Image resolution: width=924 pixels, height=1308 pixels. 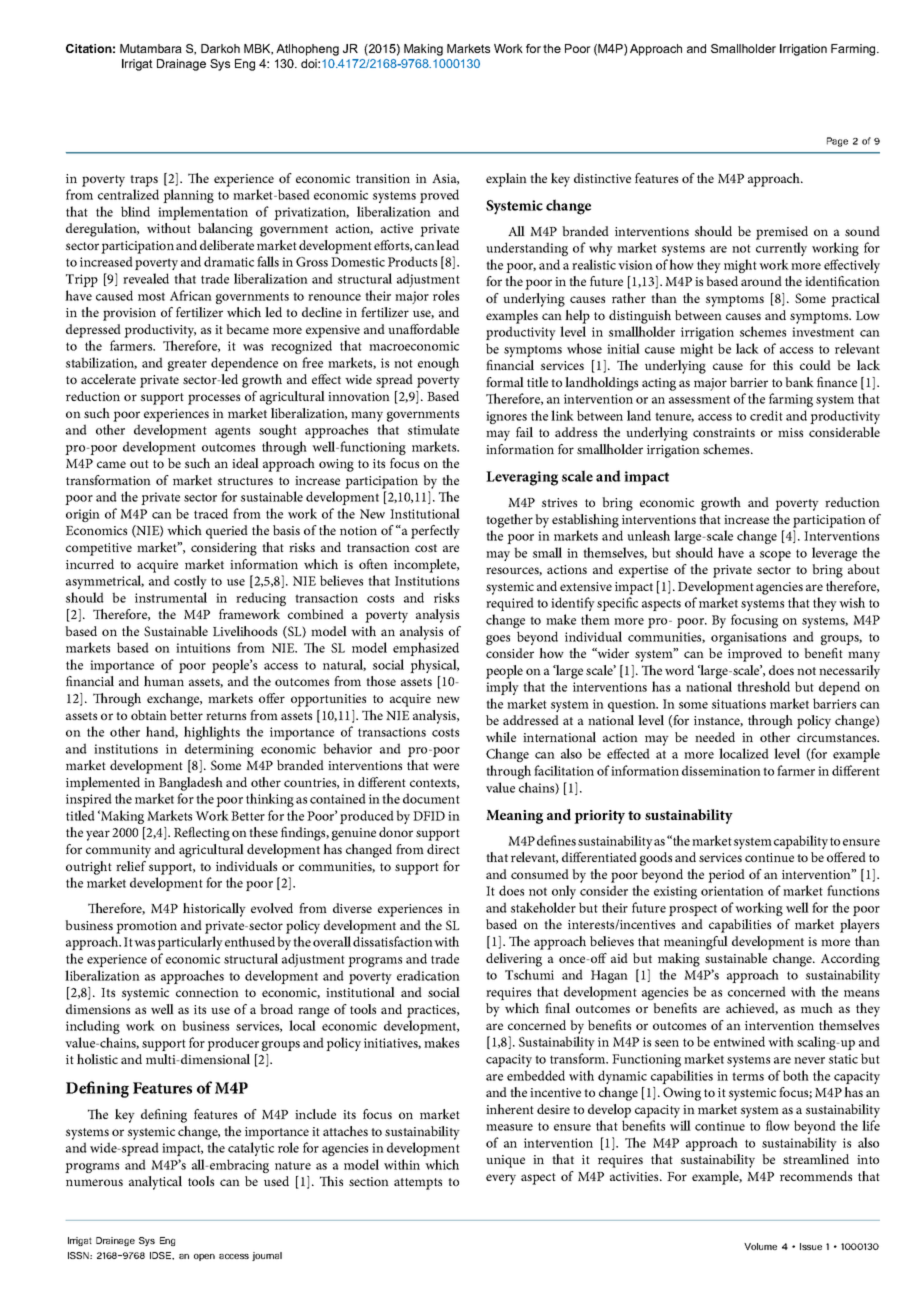 What do you see at coordinates (775, 556) in the document?
I see `scope` at bounding box center [775, 556].
